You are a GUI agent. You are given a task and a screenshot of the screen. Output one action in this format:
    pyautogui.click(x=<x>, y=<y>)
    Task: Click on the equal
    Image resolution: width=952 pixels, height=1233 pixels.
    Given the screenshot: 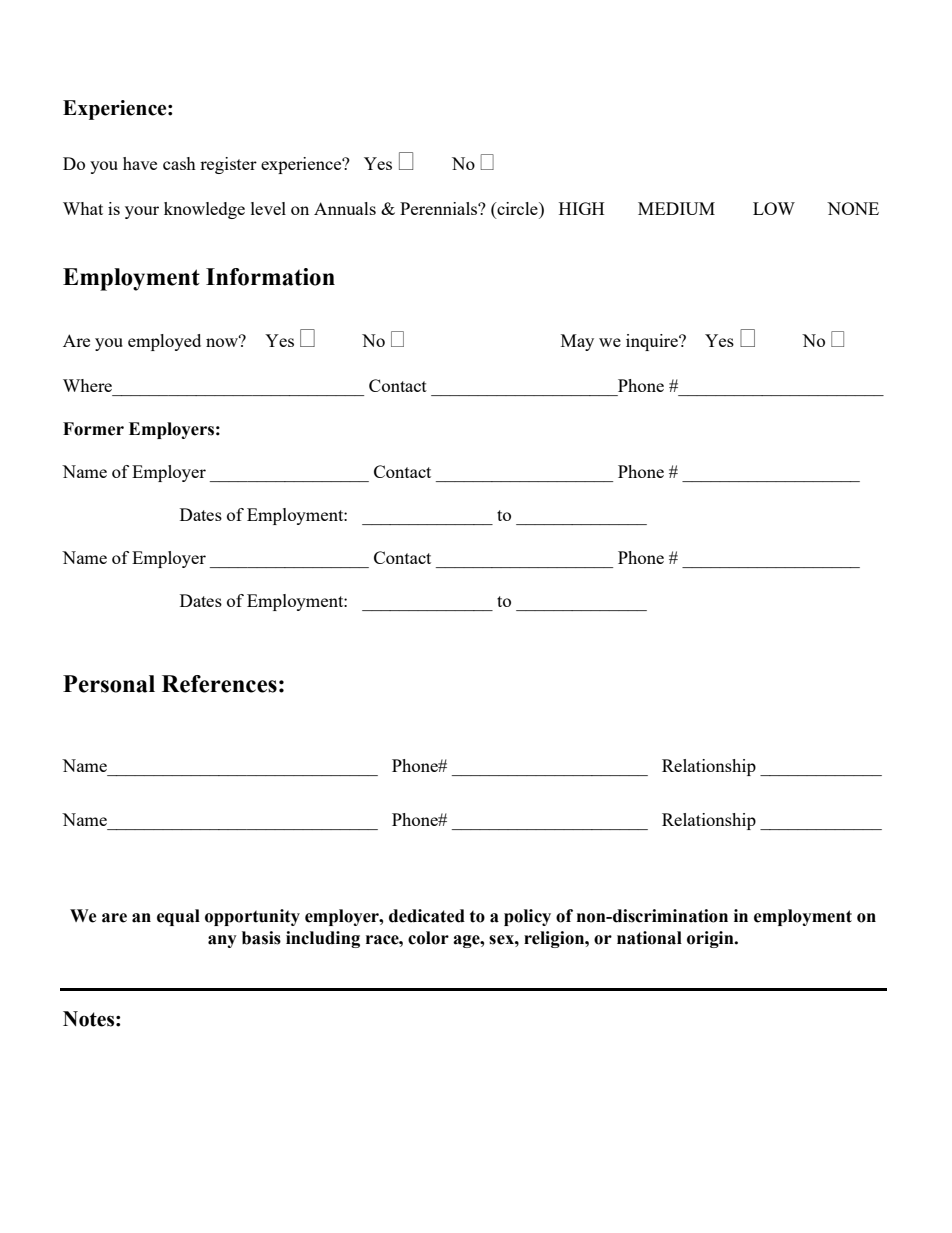 What is the action you would take?
    pyautogui.click(x=178, y=917)
